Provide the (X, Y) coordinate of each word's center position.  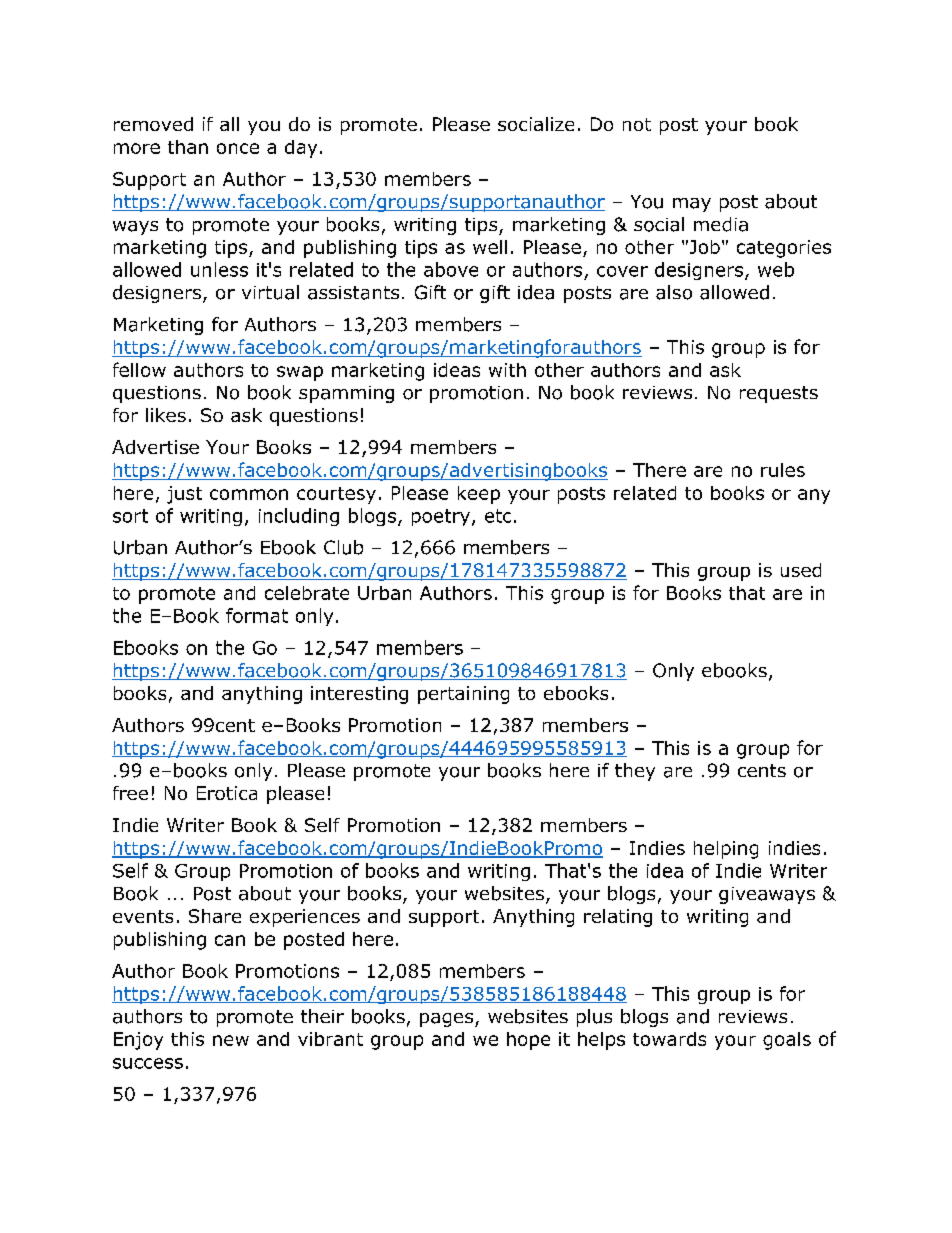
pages (448, 1020)
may (692, 205)
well (490, 247)
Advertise (155, 447)
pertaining (463, 695)
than (188, 147)
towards (669, 1039)
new (231, 1040)
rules (783, 470)
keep (479, 495)
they (635, 772)
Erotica (227, 793)
